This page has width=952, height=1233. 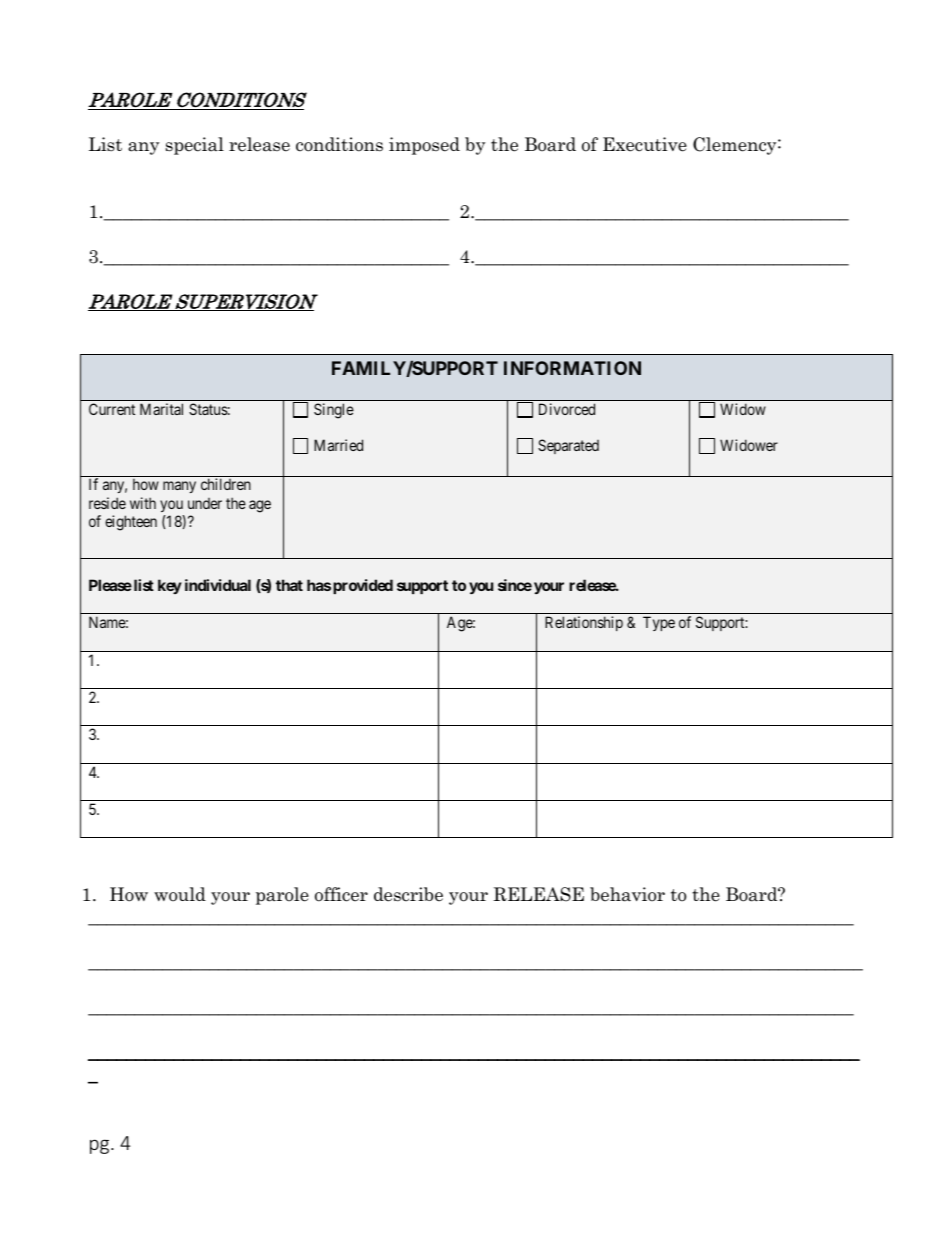 I want to click on behavior, so click(x=627, y=894).
